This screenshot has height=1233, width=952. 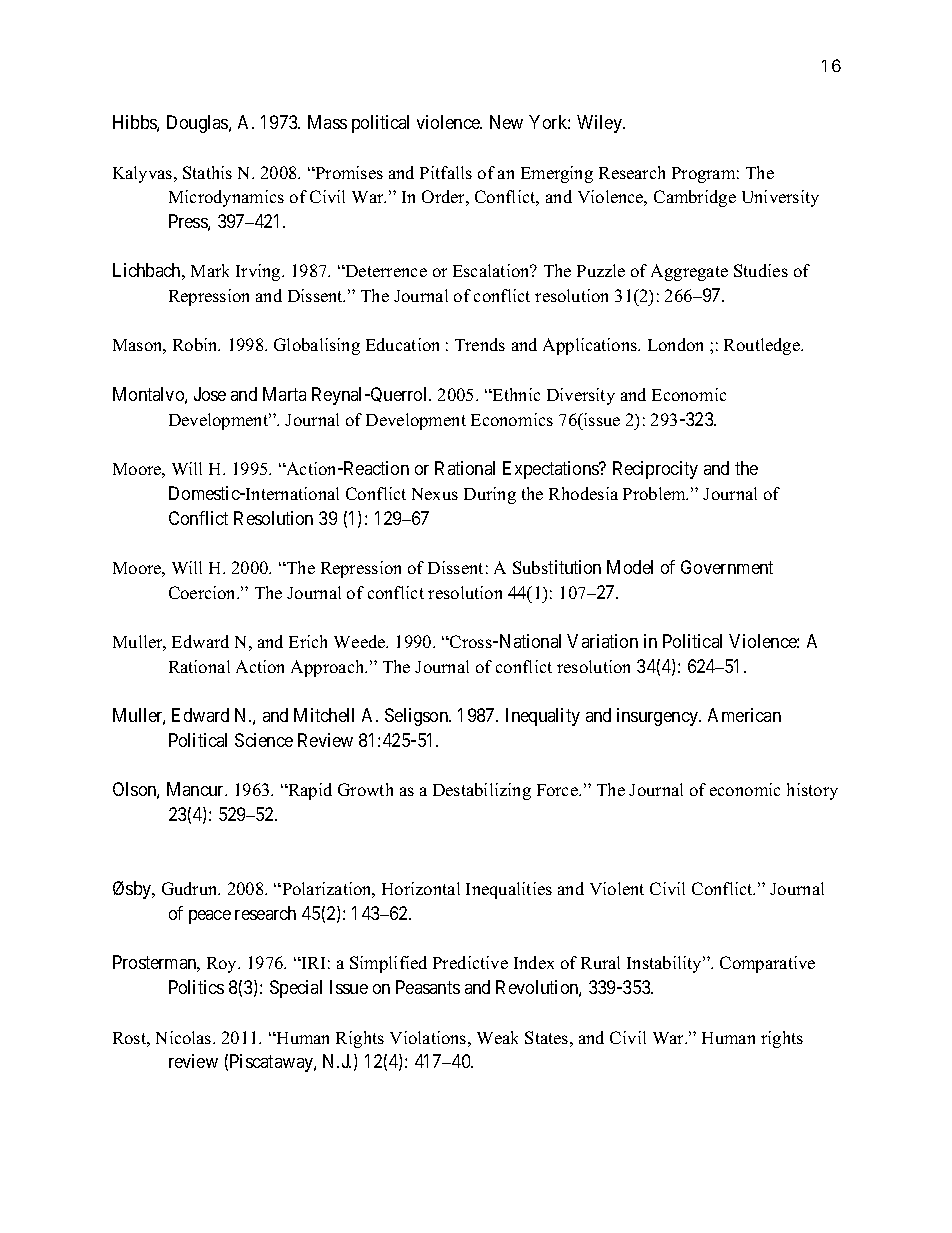 I want to click on Special, so click(x=296, y=989).
